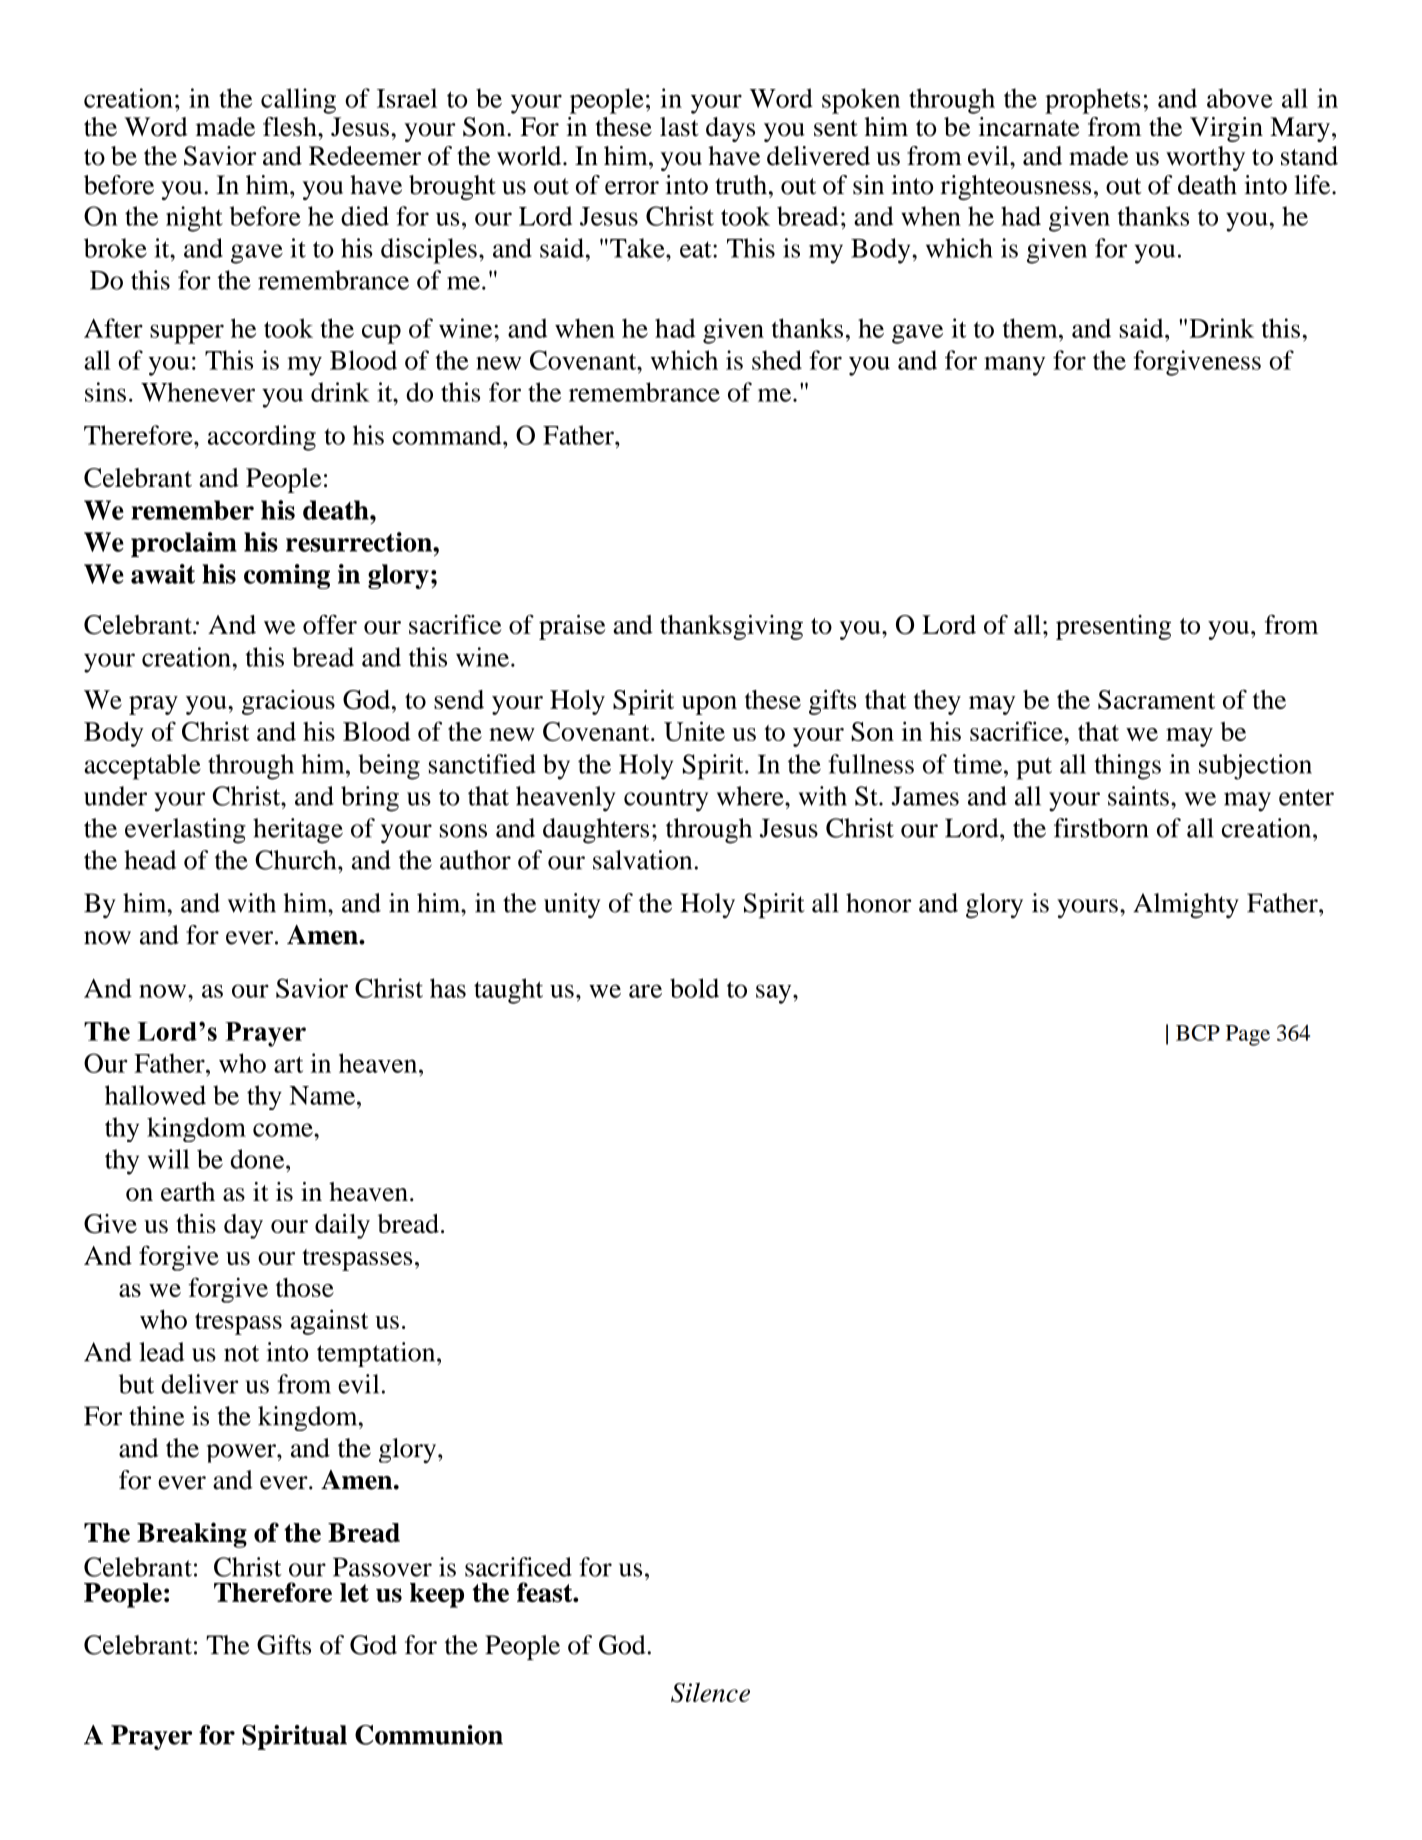 The height and width of the image is (1840, 1422). I want to click on Silence, so click(710, 1692).
